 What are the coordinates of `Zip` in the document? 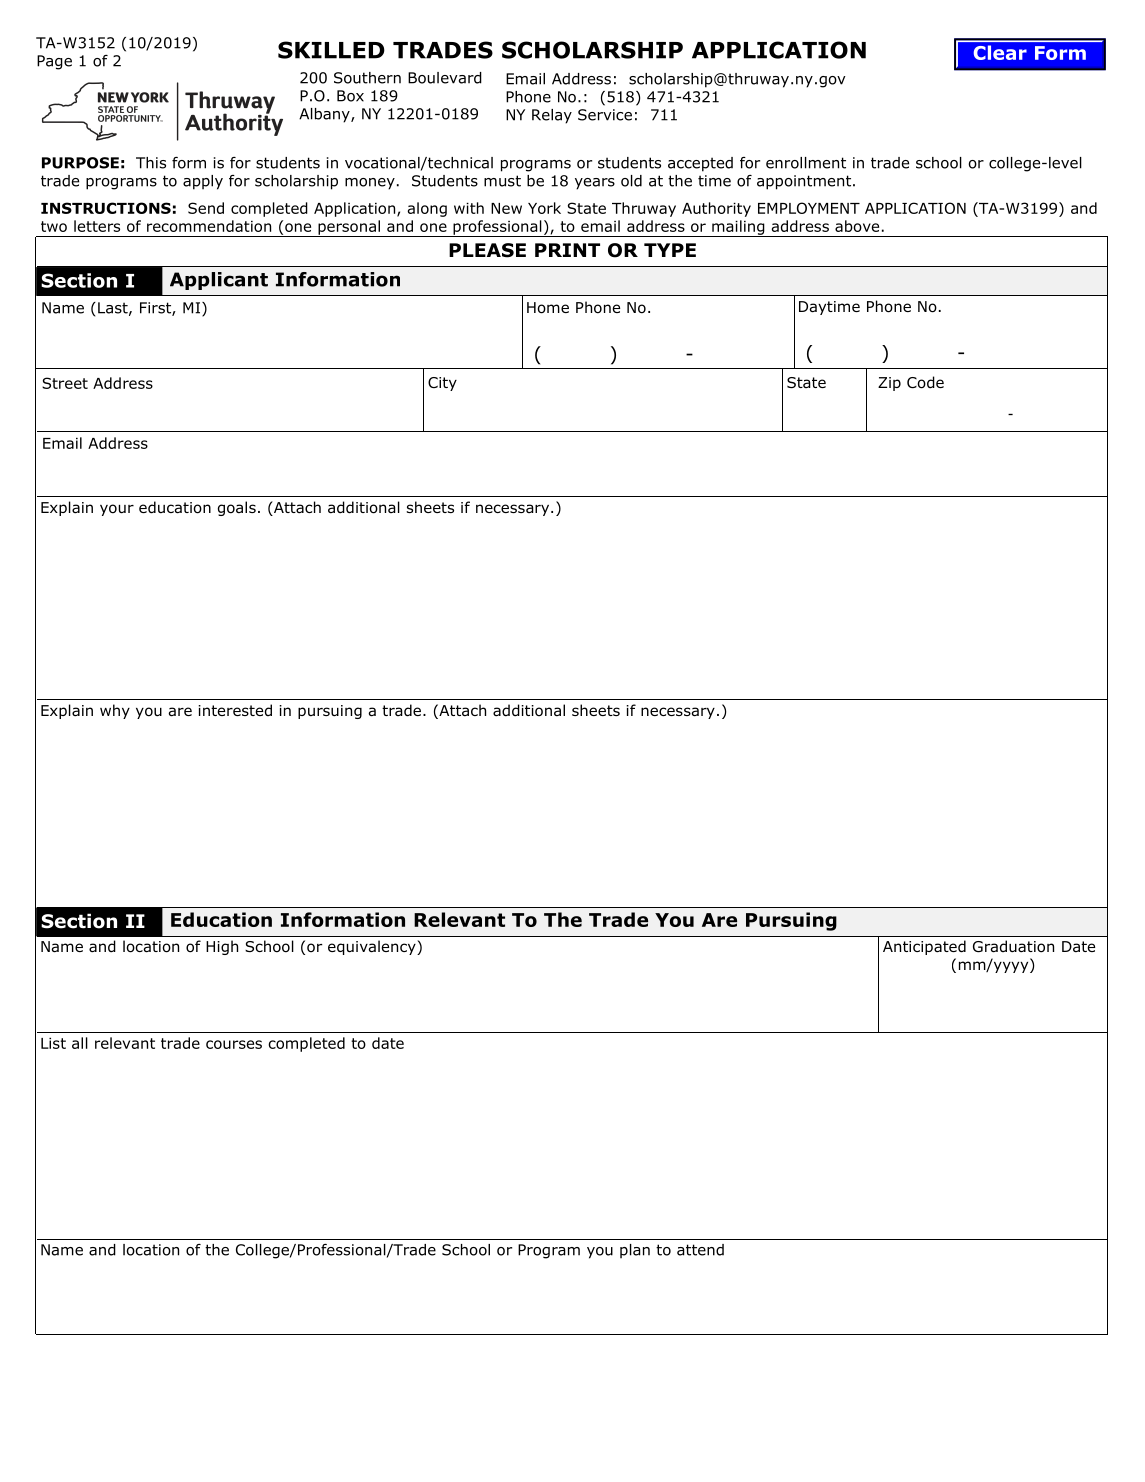 It's located at (889, 384).
